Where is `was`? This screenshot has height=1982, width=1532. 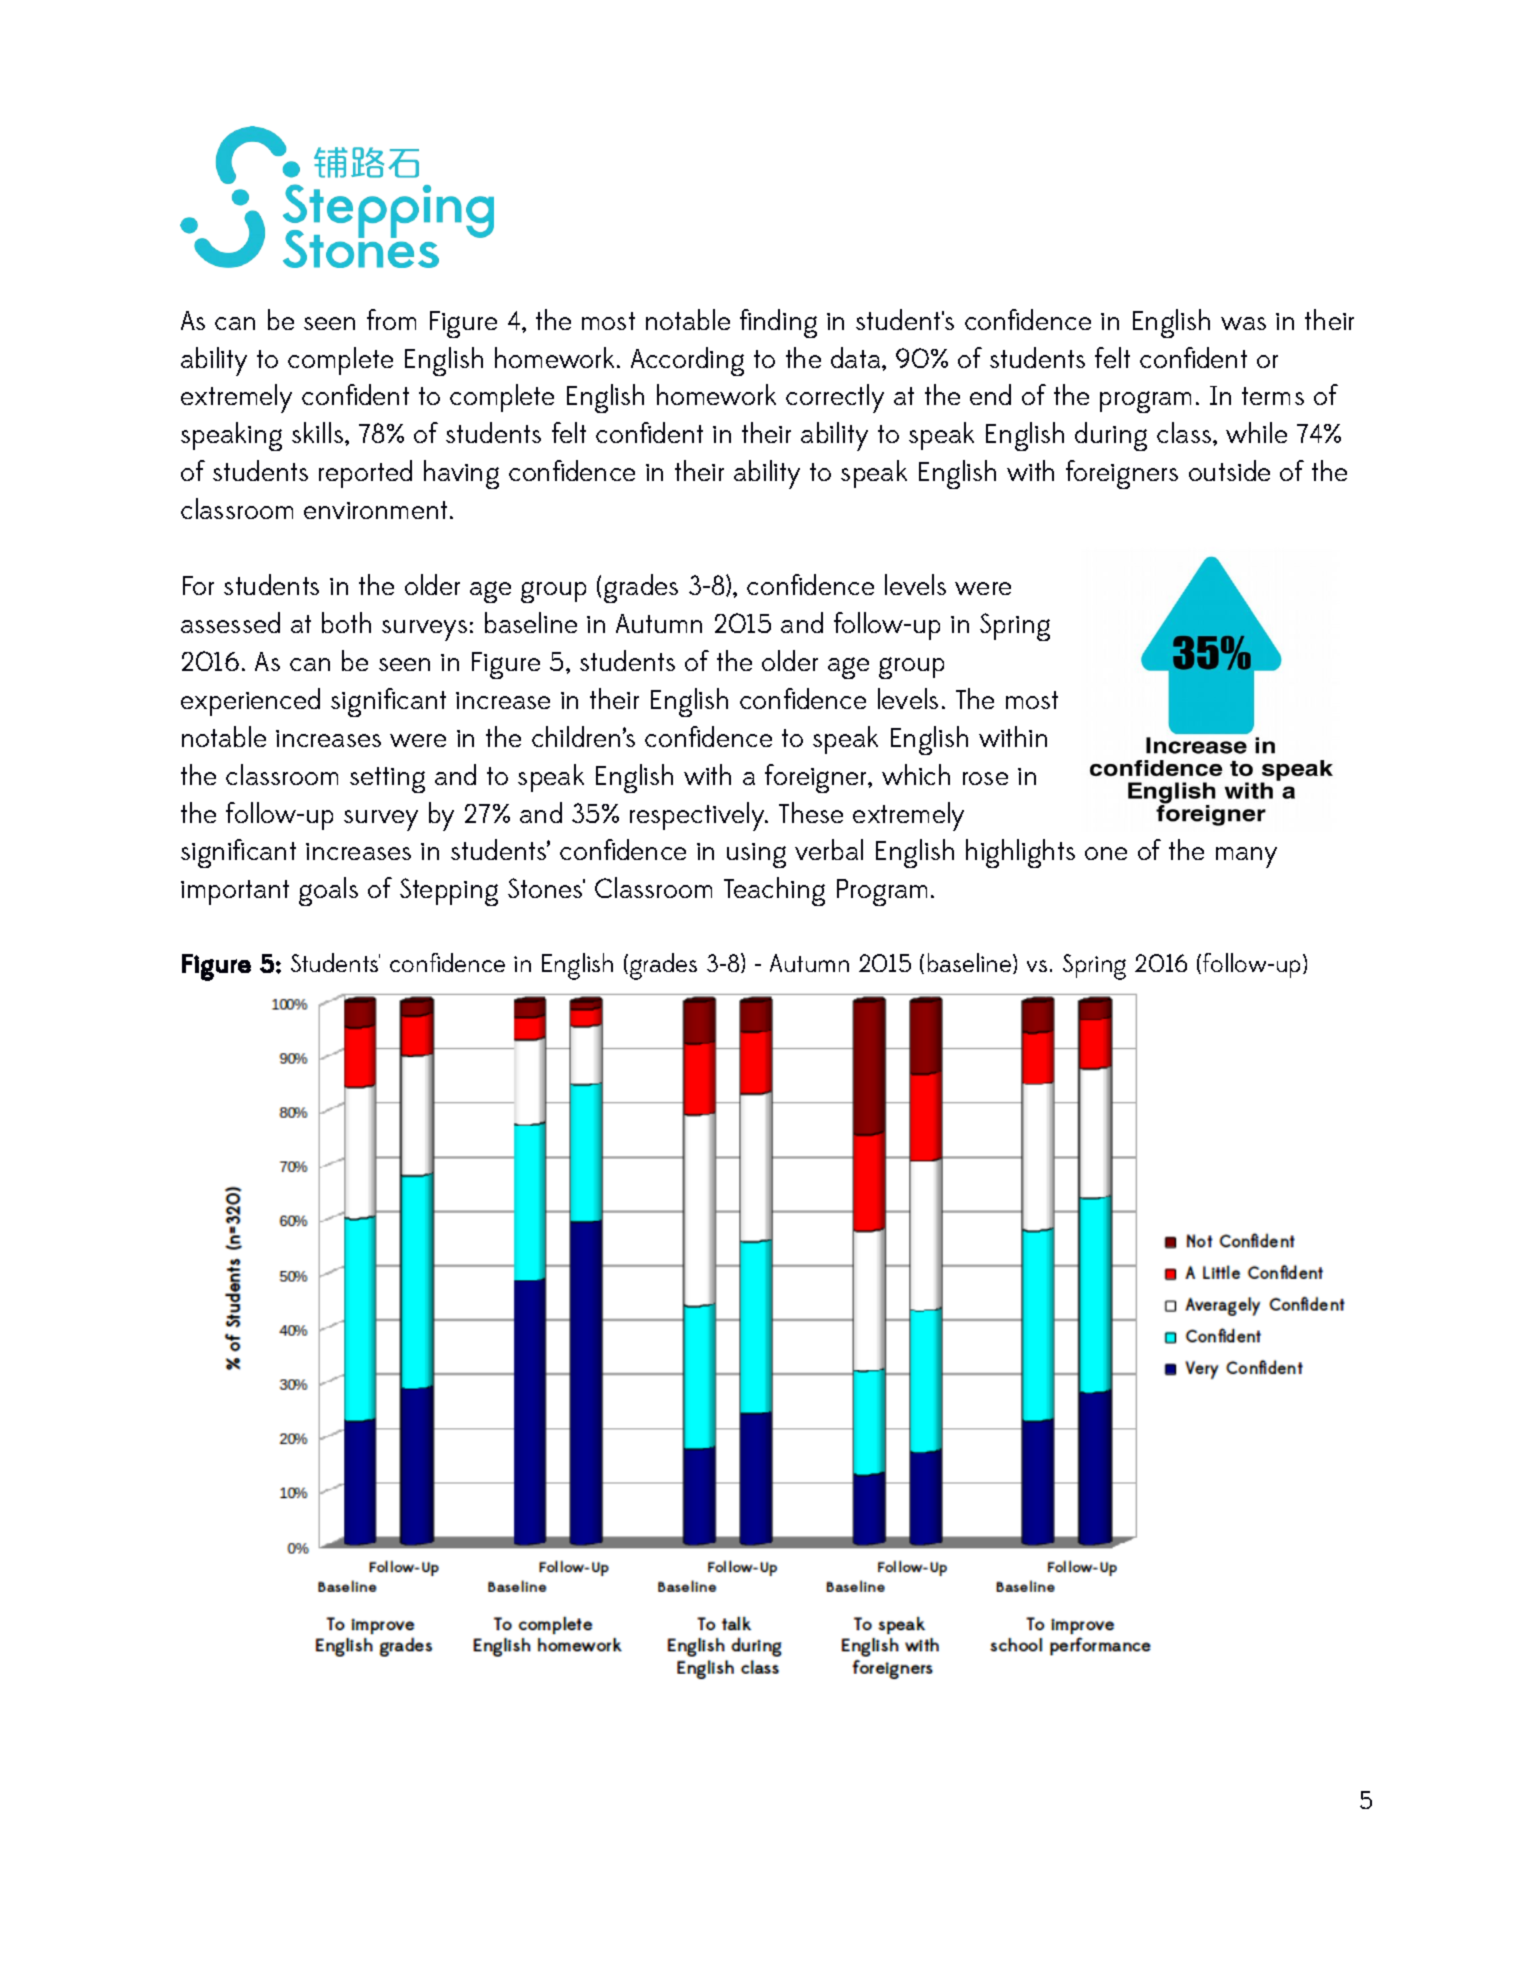
was is located at coordinates (1243, 323).
